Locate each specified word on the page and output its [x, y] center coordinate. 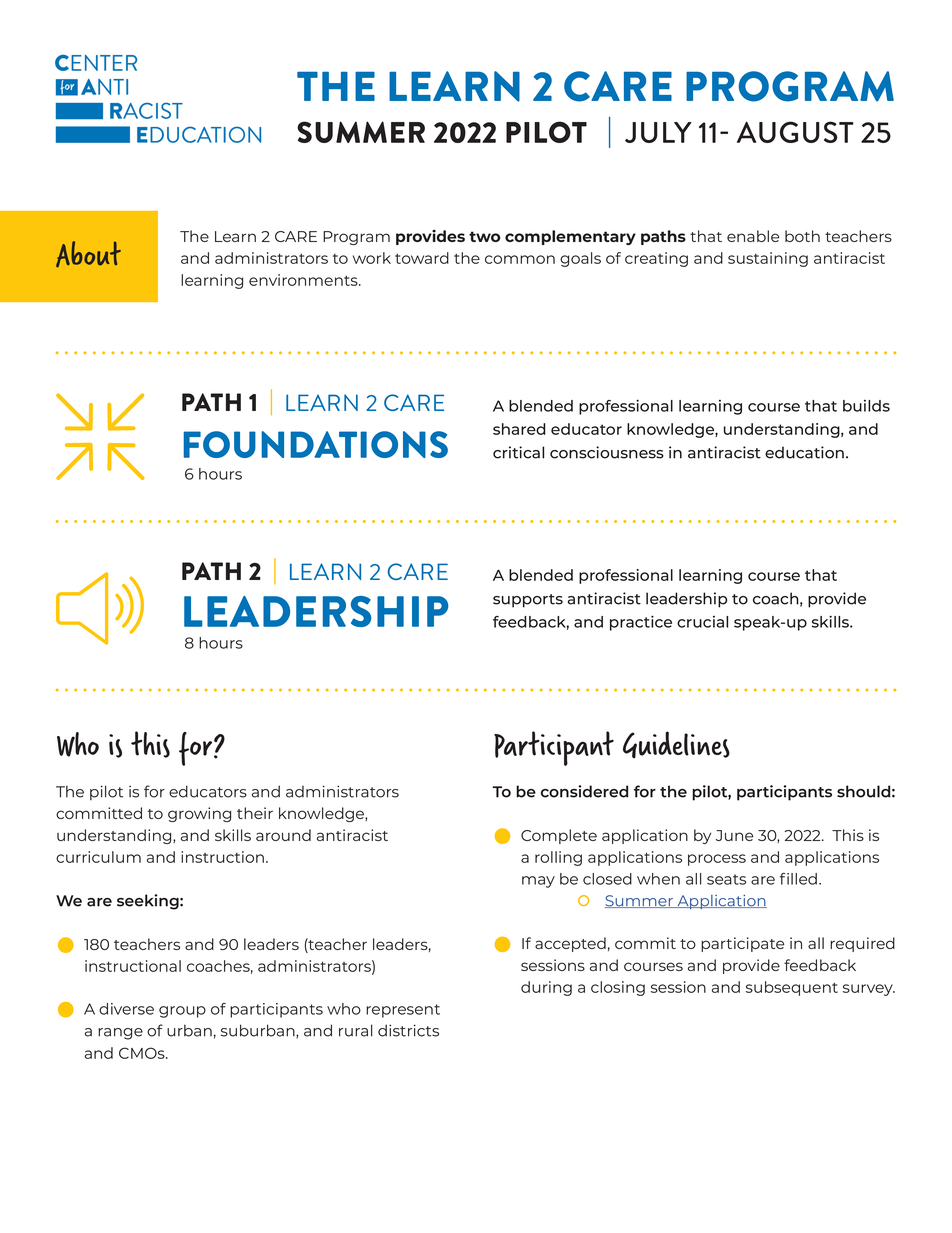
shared [519, 429]
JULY [658, 132]
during [546, 988]
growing [199, 814]
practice [641, 623]
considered [584, 791]
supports [528, 601]
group [182, 1012]
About [88, 254]
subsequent [792, 988]
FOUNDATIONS [316, 444]
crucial [702, 622]
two [484, 236]
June [734, 835]
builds [866, 406]
